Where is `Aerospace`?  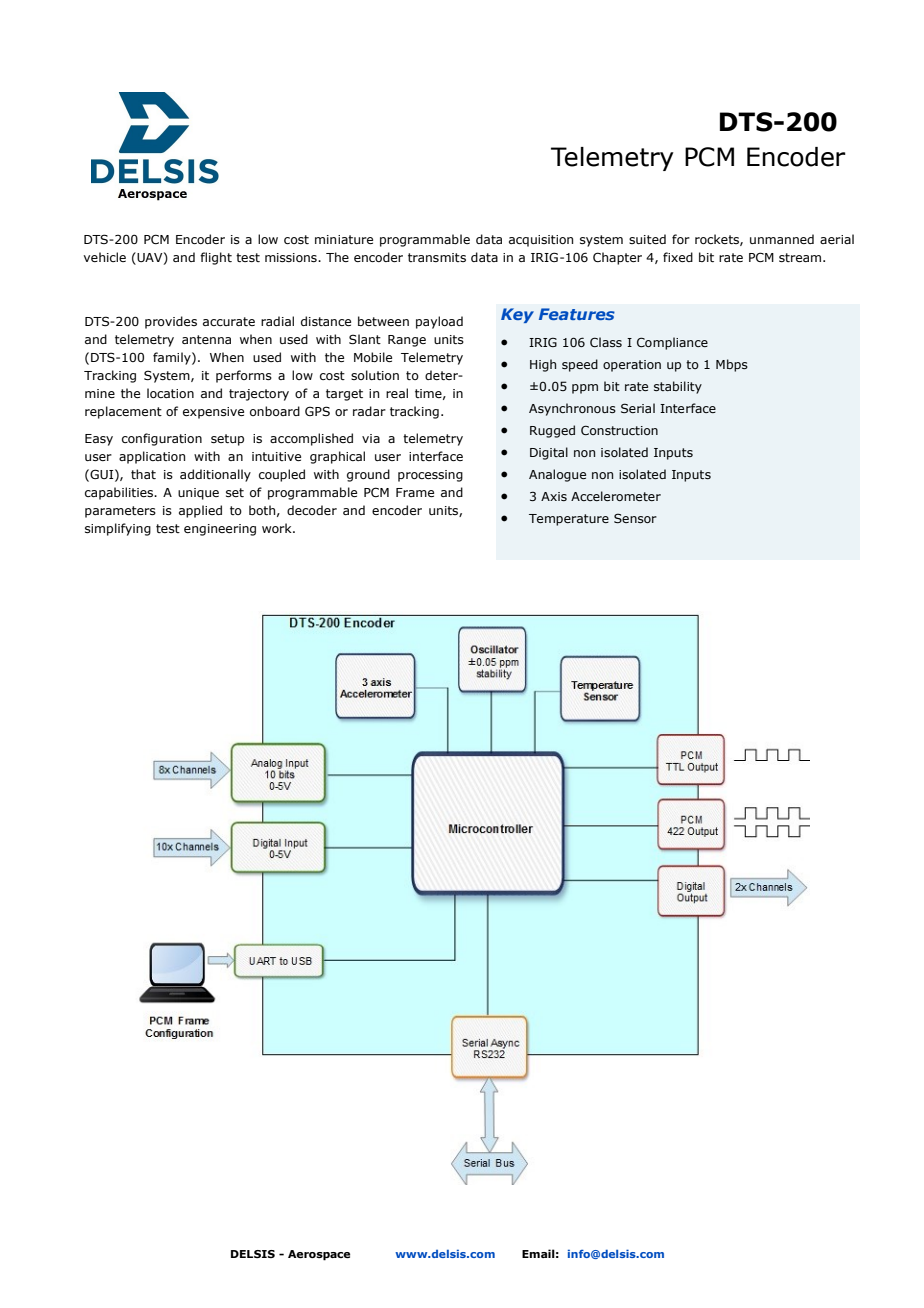
Aerospace is located at coordinates (319, 1255).
